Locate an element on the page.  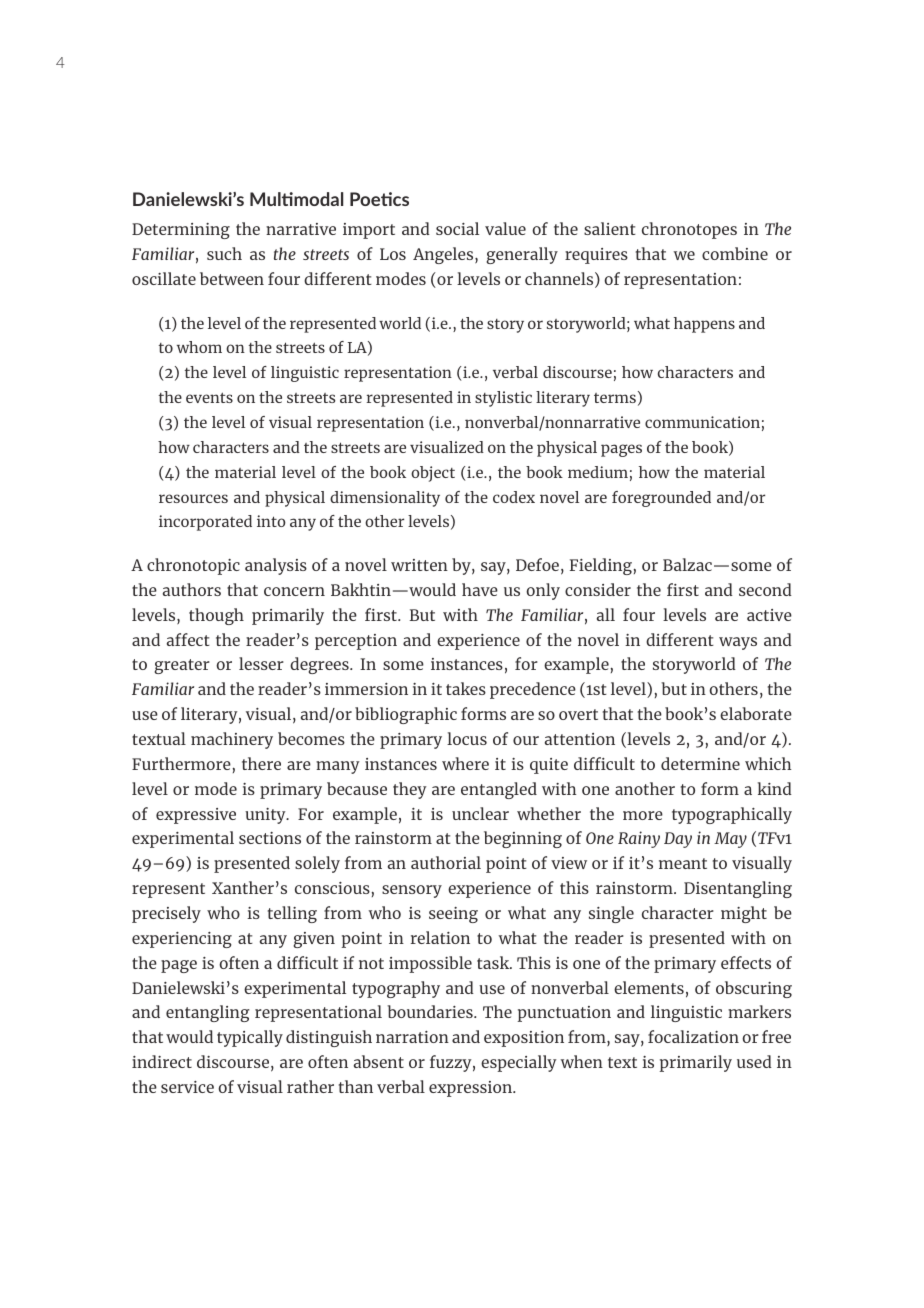
takes is located at coordinates (466, 688).
